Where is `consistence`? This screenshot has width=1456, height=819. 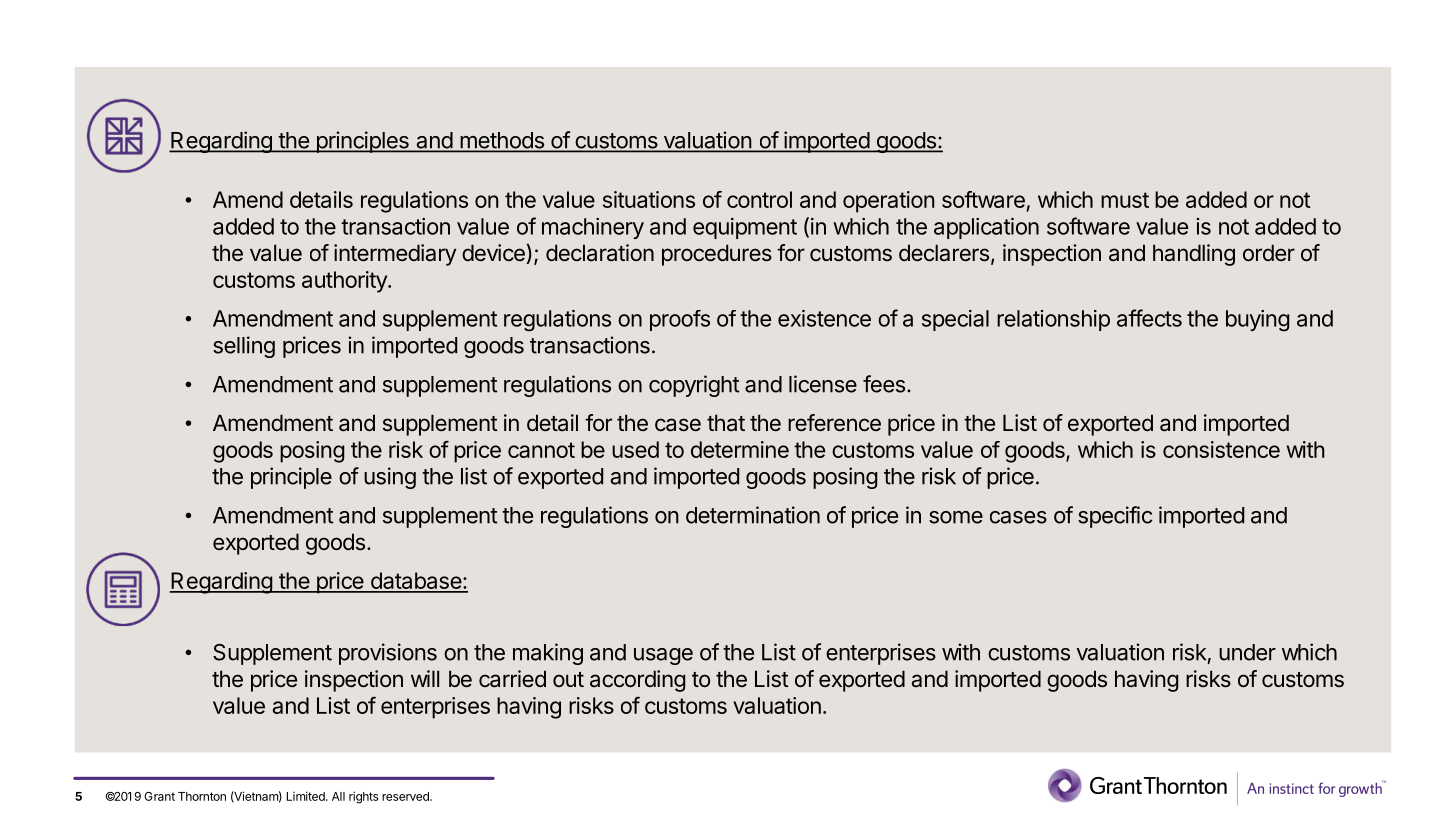
consistence is located at coordinates (1221, 449).
